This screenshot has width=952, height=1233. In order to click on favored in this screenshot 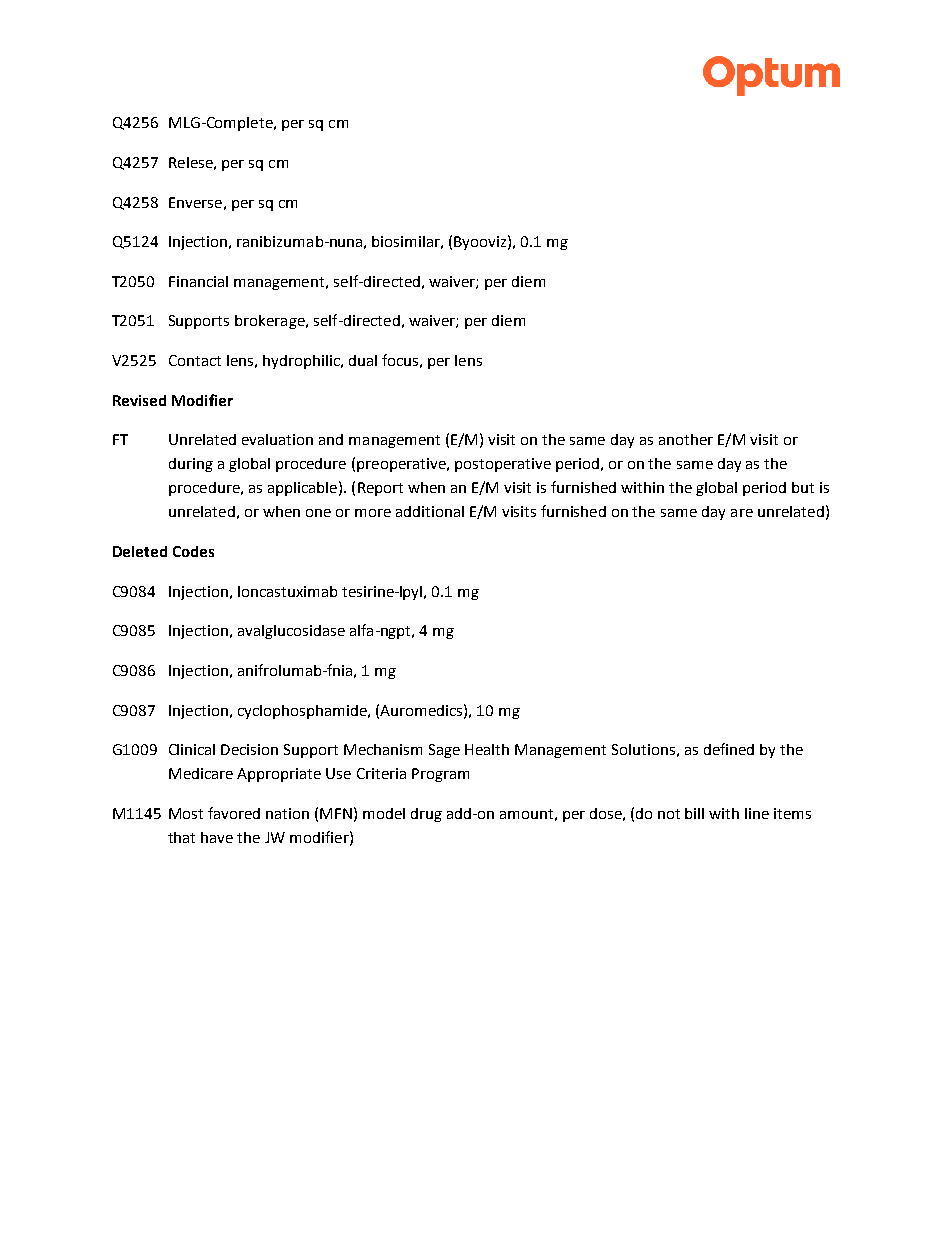, I will do `click(234, 813)`.
